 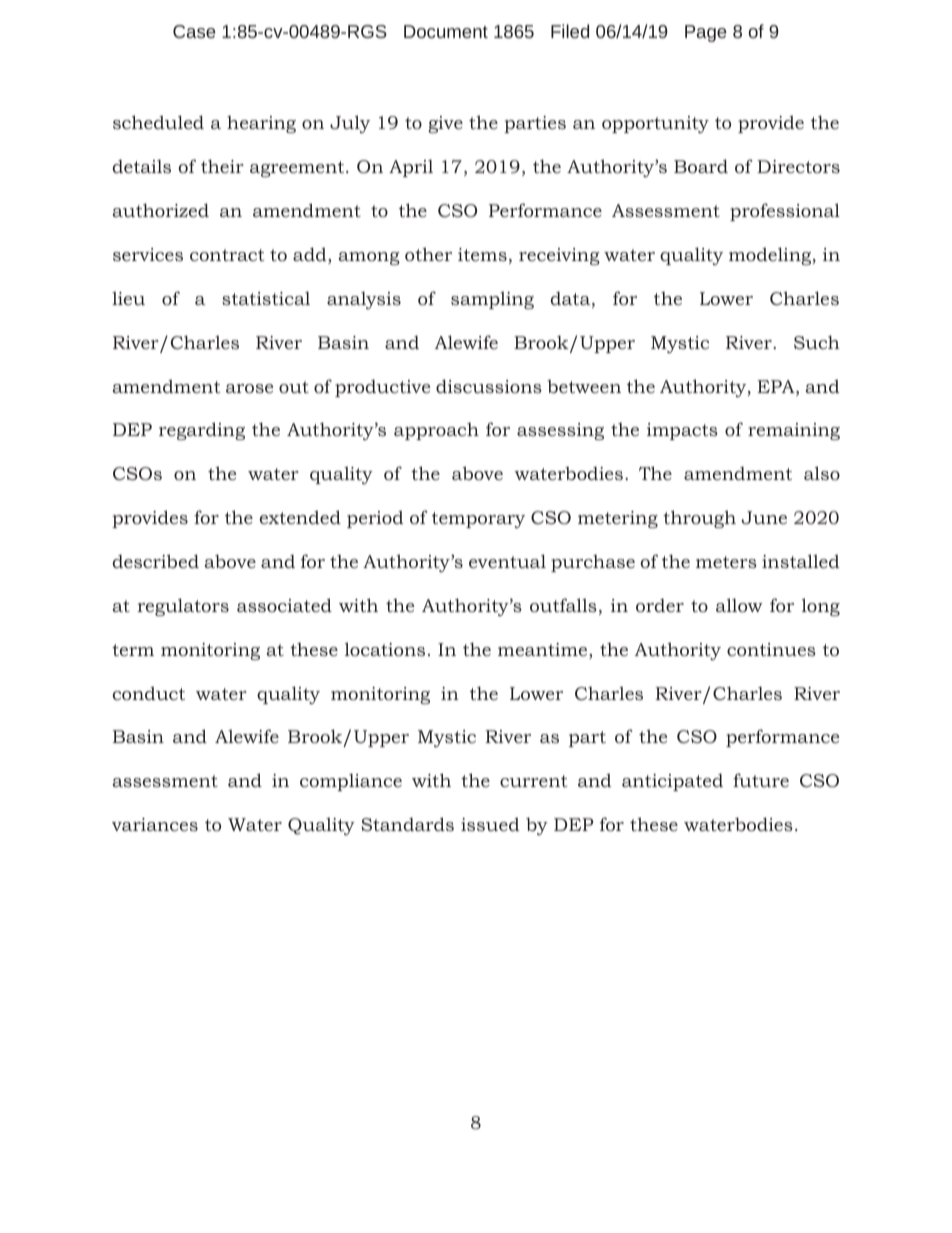 I want to click on variances, so click(x=155, y=824).
